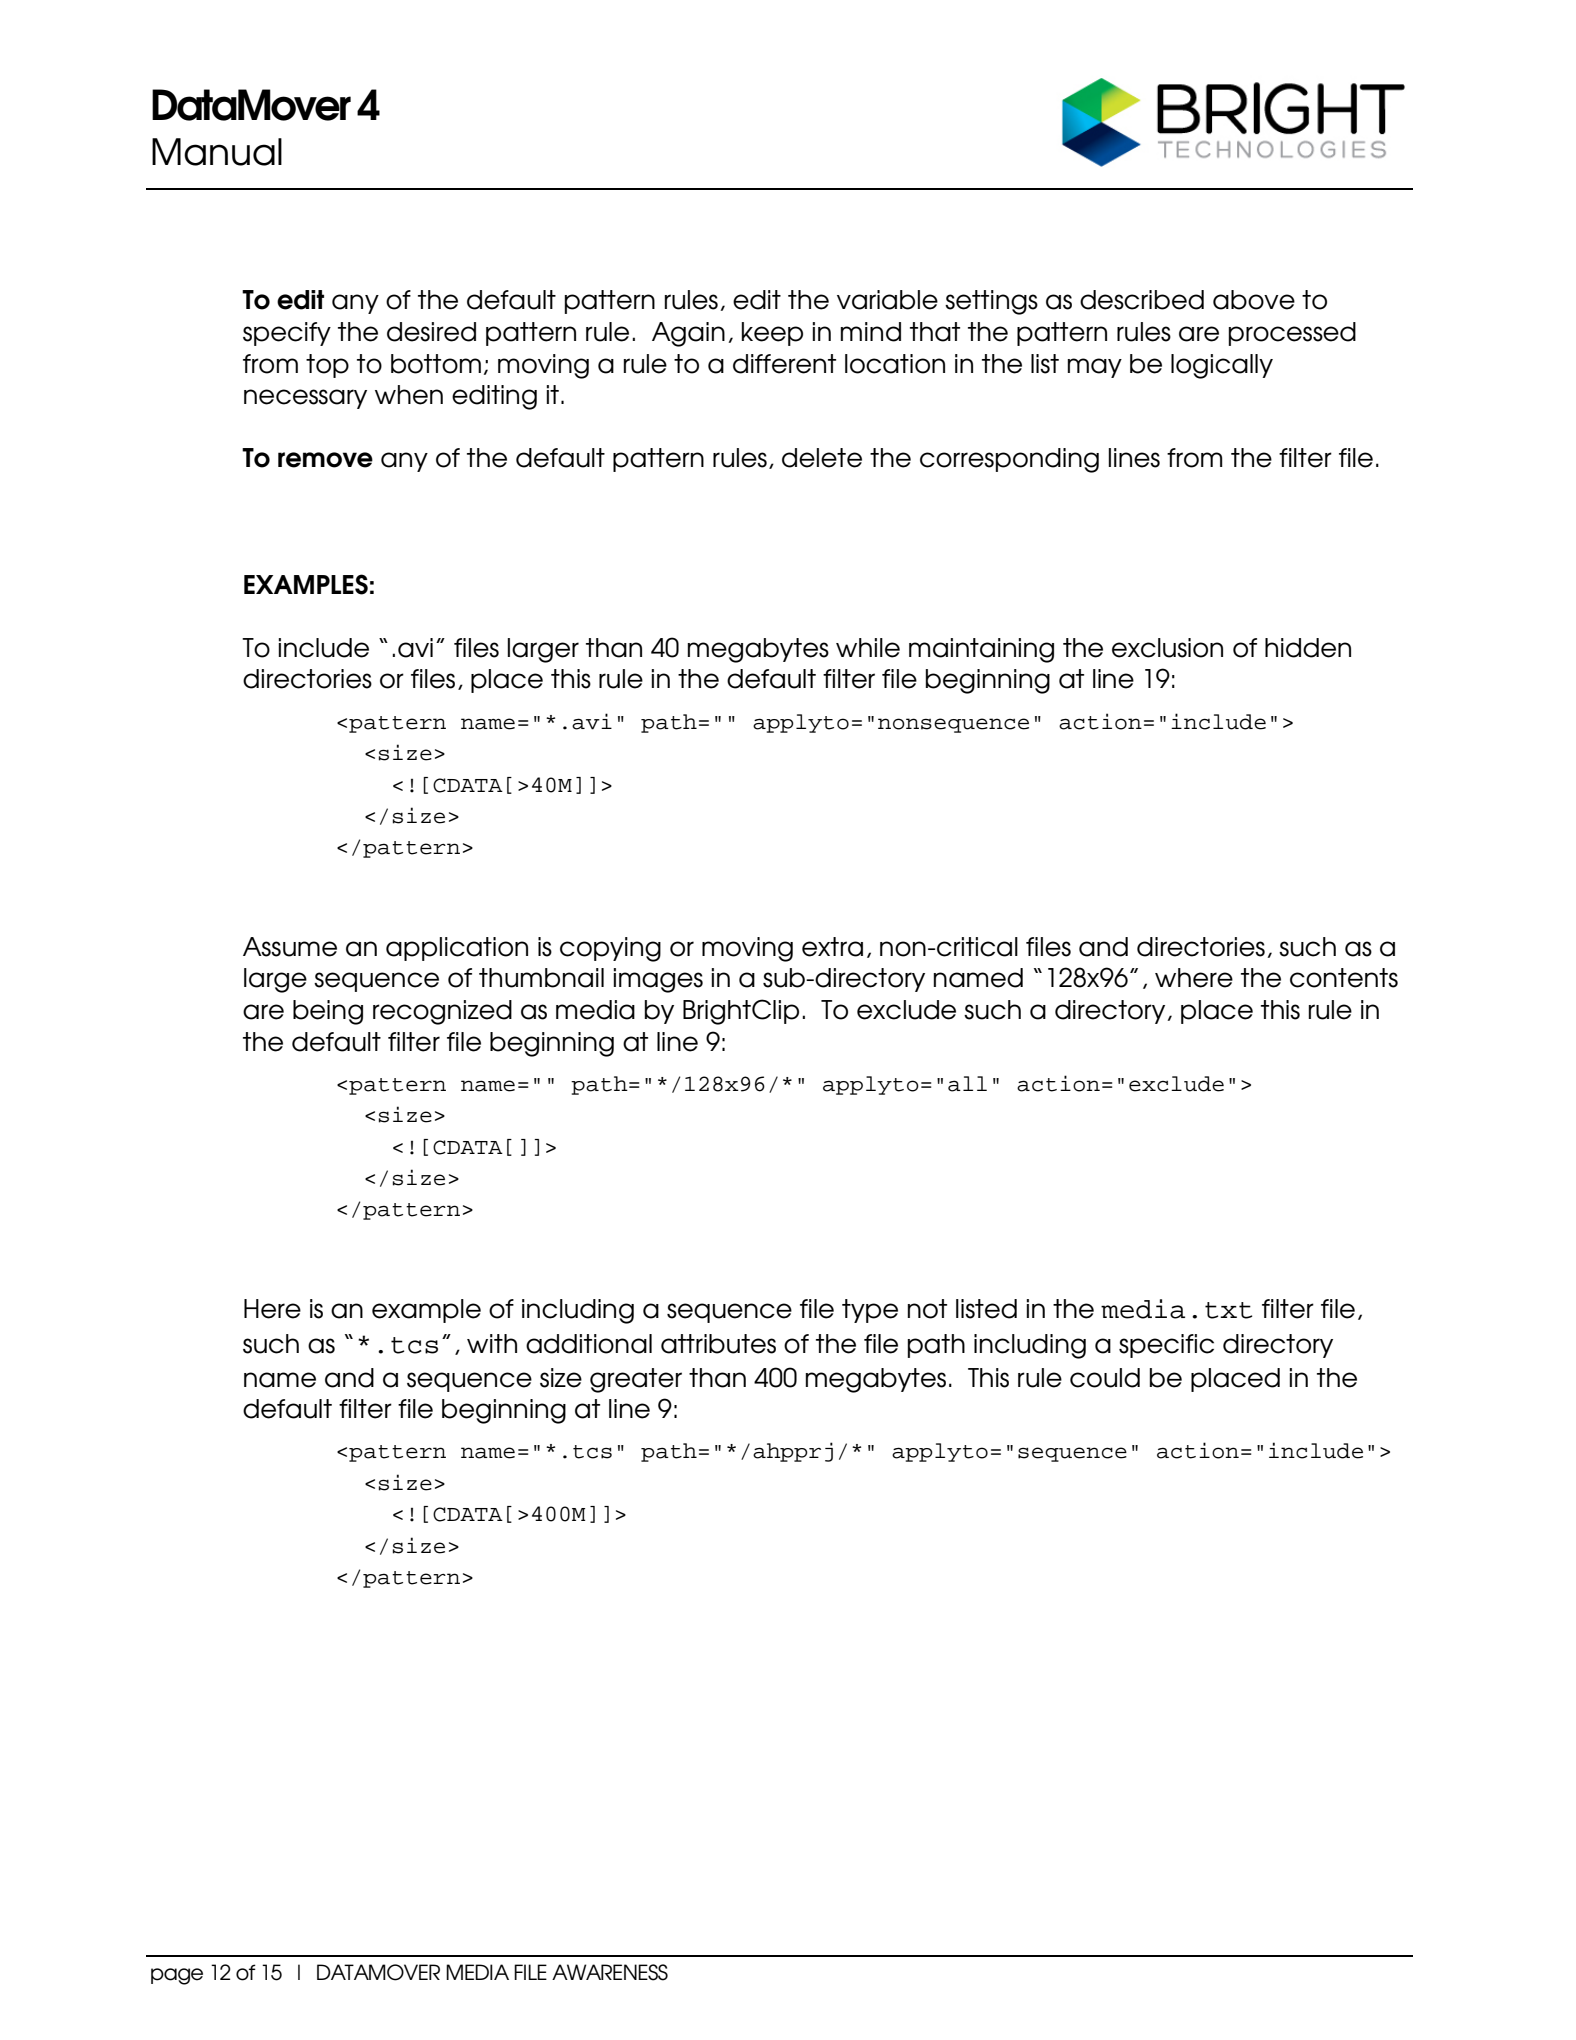 The height and width of the screenshot is (2040, 1576). Describe the element at coordinates (1254, 300) in the screenshot. I see `above` at that location.
